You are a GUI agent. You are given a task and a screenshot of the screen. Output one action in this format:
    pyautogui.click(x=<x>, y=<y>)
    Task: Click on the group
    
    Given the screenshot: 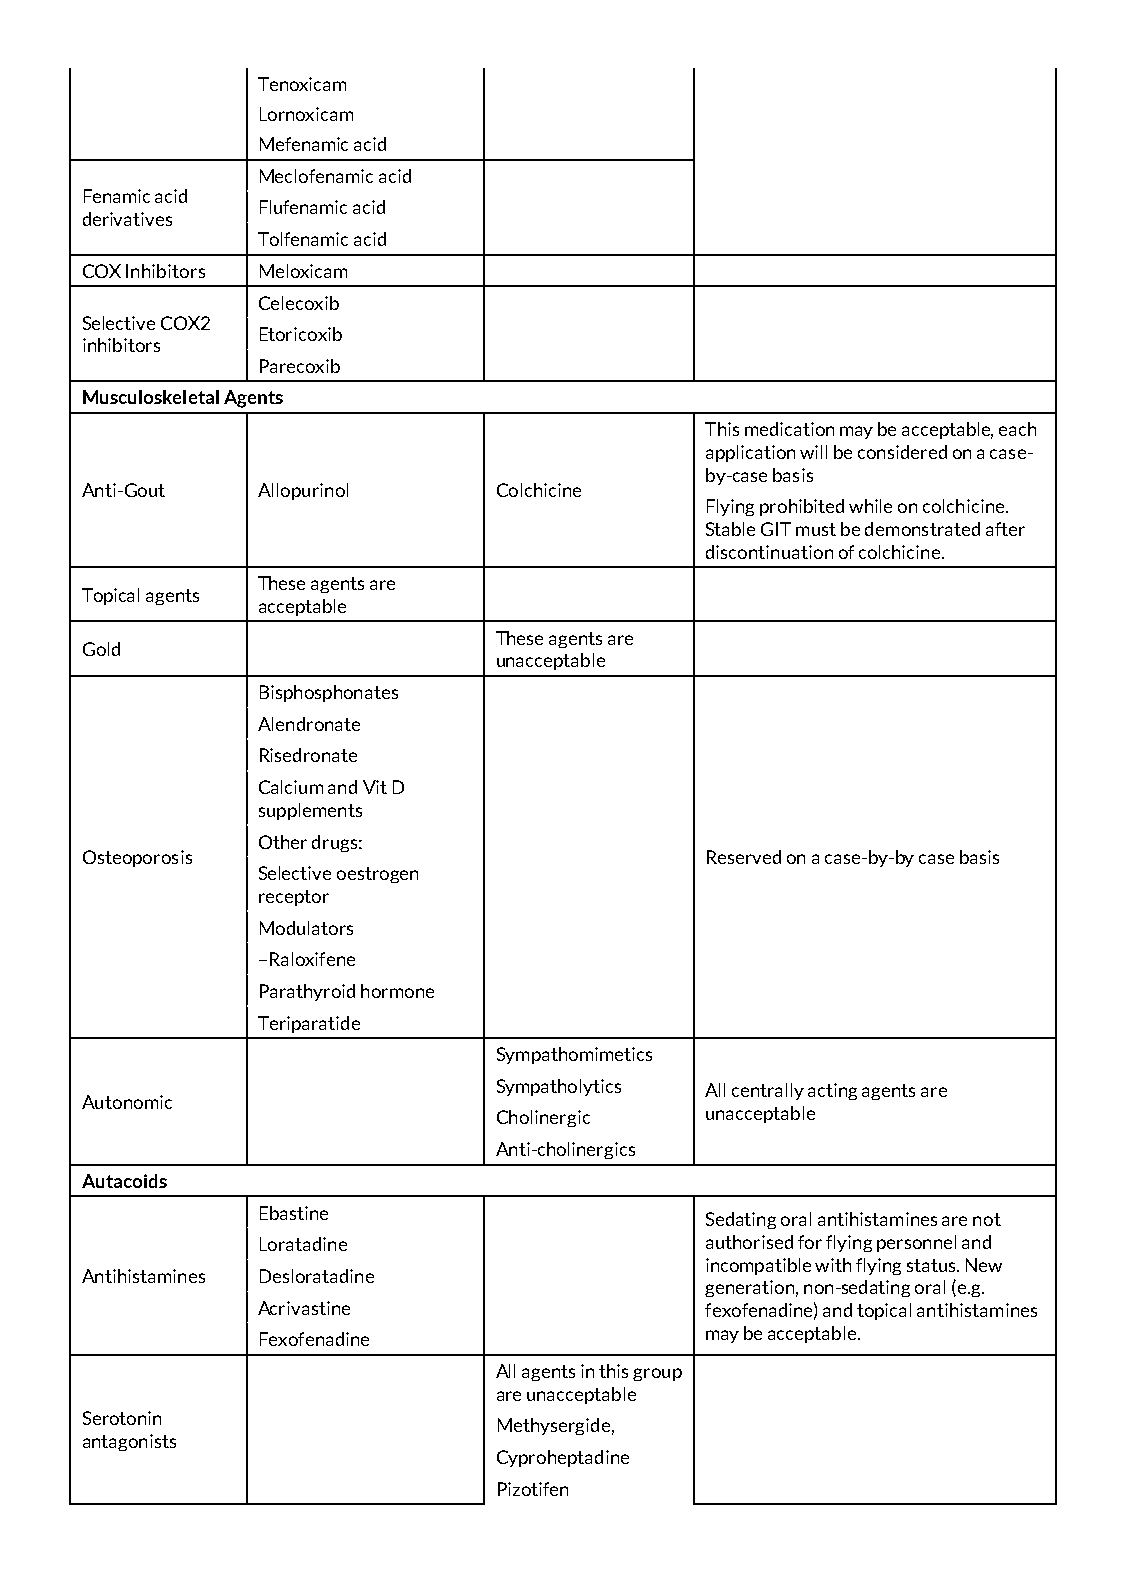 What is the action you would take?
    pyautogui.click(x=657, y=1374)
